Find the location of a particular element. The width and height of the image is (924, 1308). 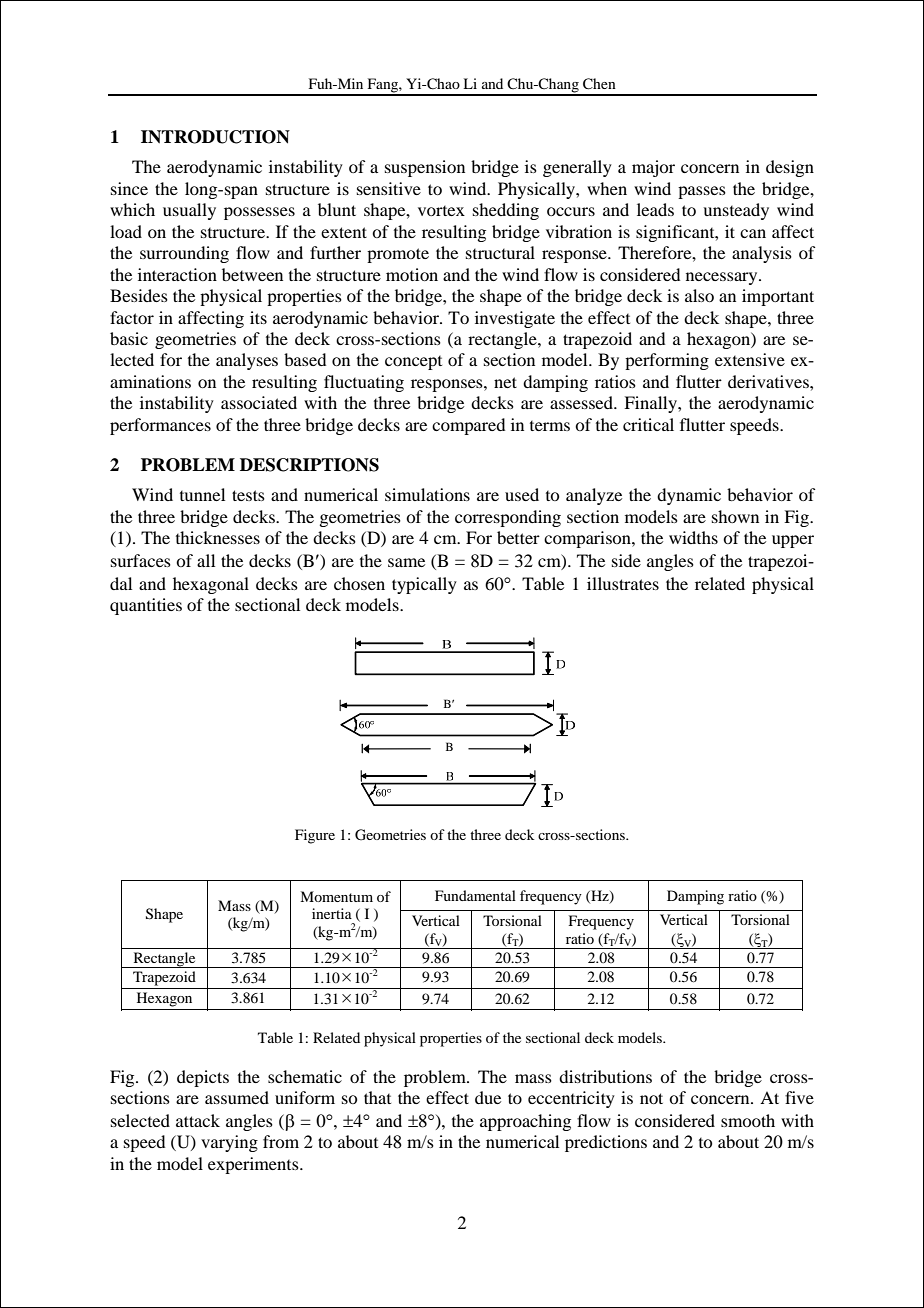

quantities is located at coordinates (146, 606).
